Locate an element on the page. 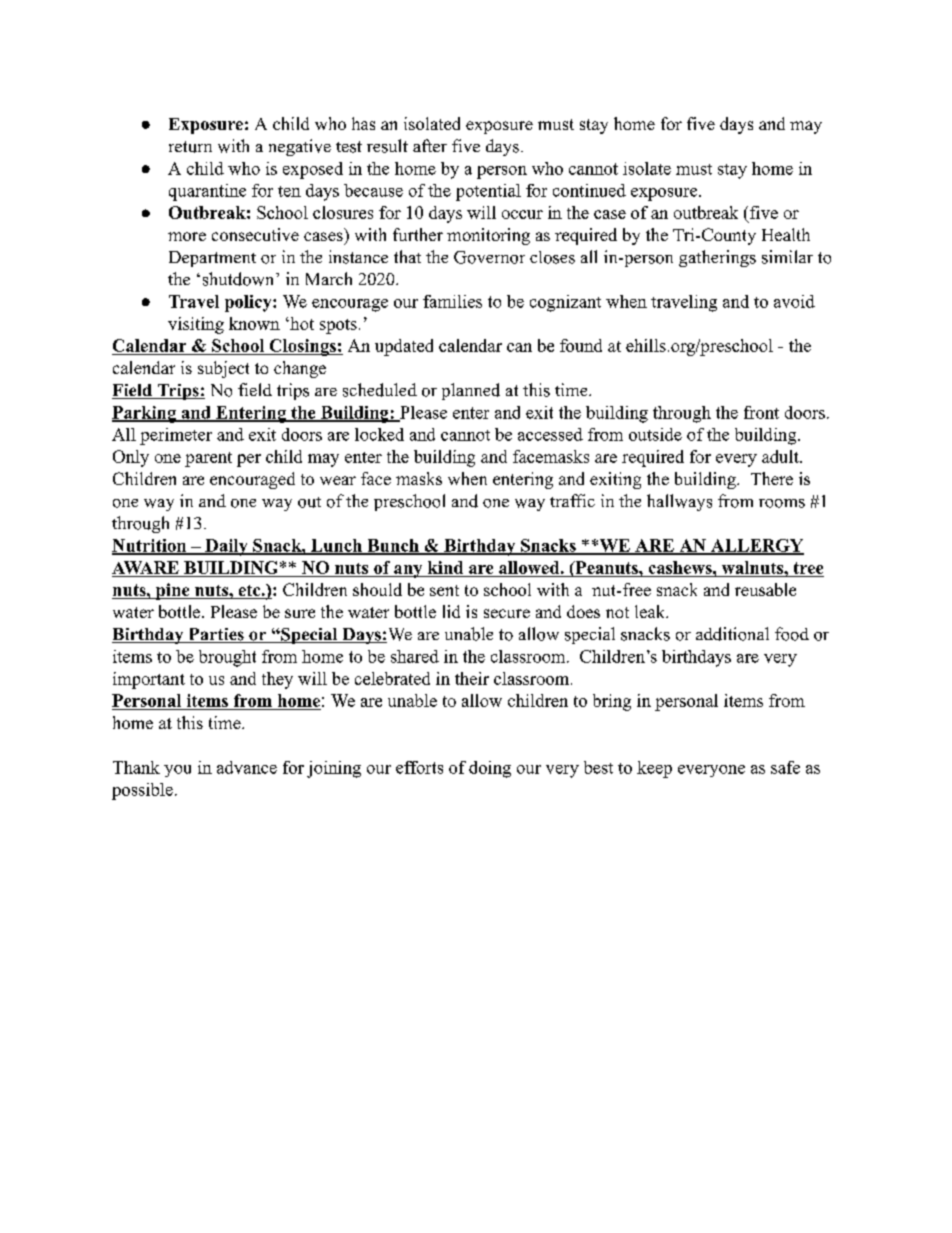 Image resolution: width=952 pixels, height=1233 pixels. subject is located at coordinates (223, 369).
